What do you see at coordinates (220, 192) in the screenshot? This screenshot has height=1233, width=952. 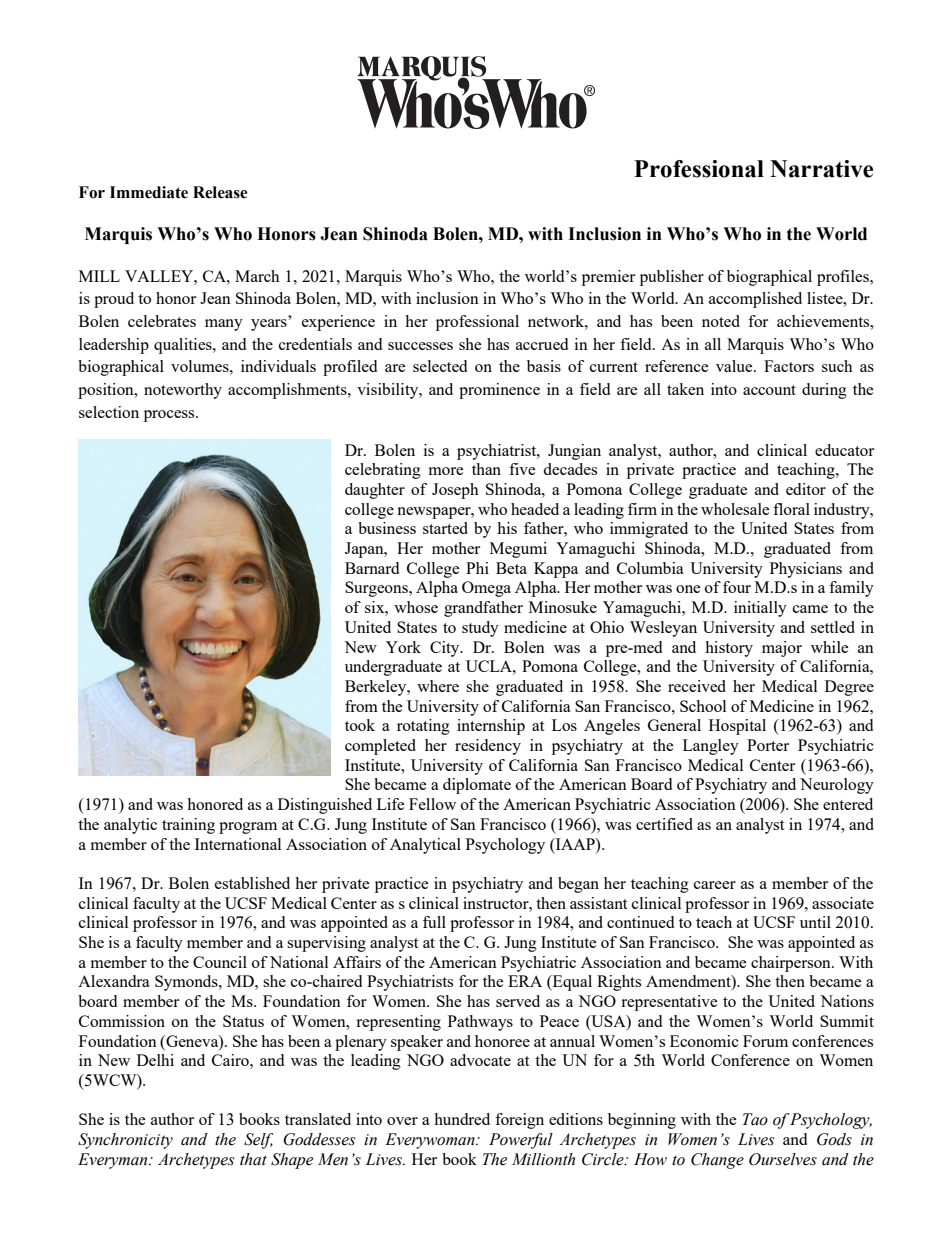 I see `Release` at bounding box center [220, 192].
